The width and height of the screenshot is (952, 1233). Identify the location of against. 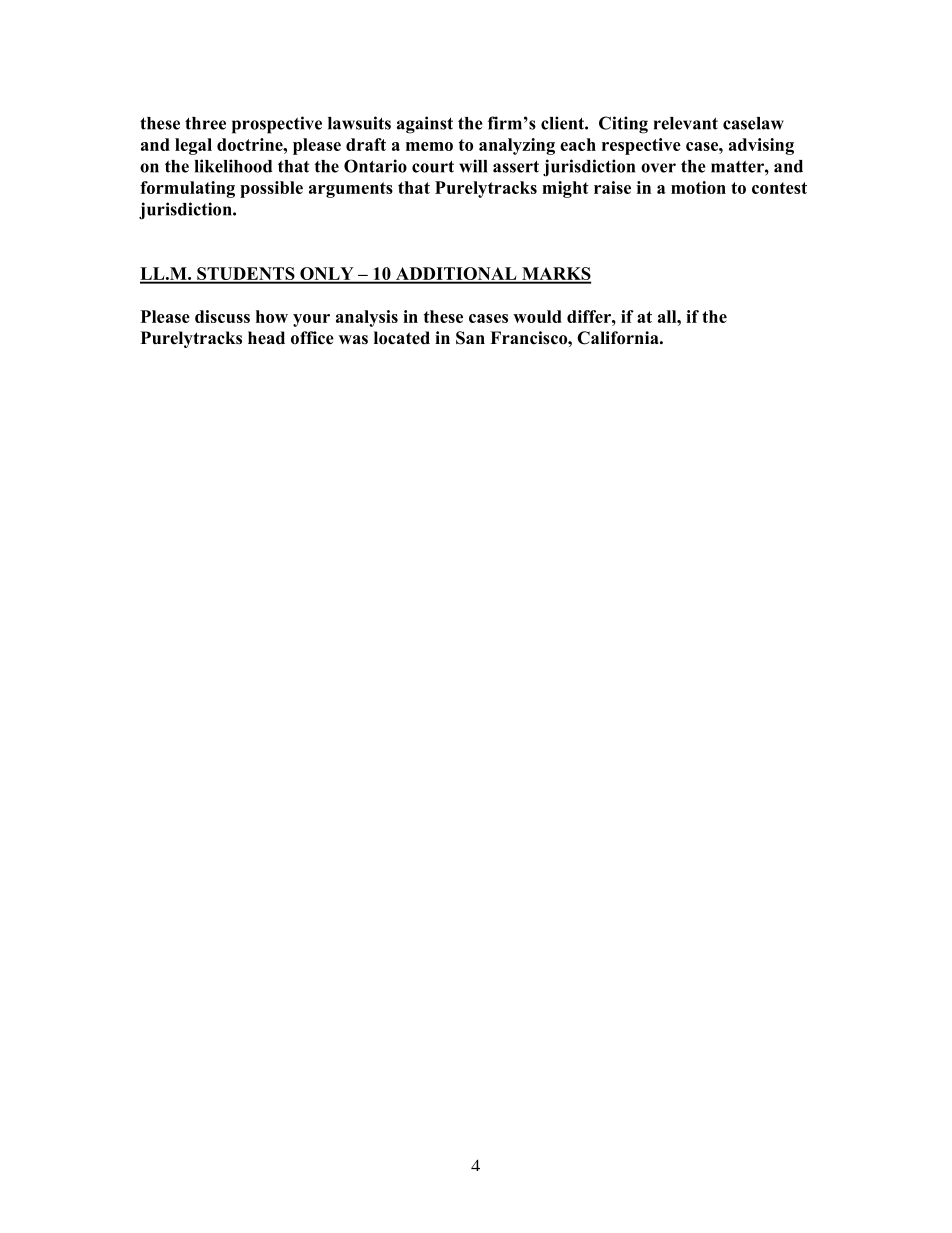
(425, 125).
